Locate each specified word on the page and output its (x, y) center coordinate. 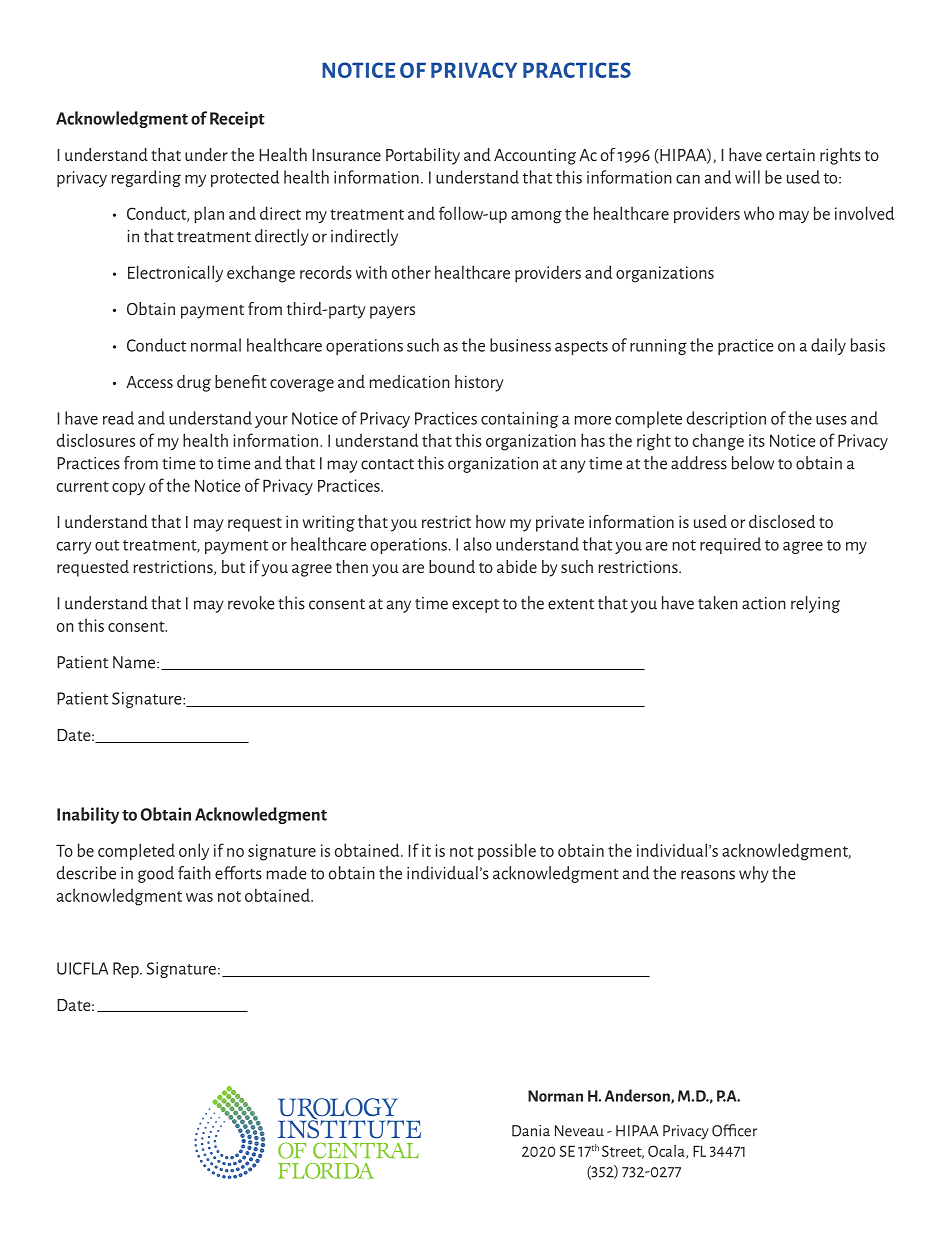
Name (135, 662)
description (726, 419)
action (764, 603)
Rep (127, 970)
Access (149, 382)
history (479, 383)
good (156, 874)
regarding (146, 178)
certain (790, 155)
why (753, 874)
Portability (423, 156)
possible (507, 851)
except (475, 606)
